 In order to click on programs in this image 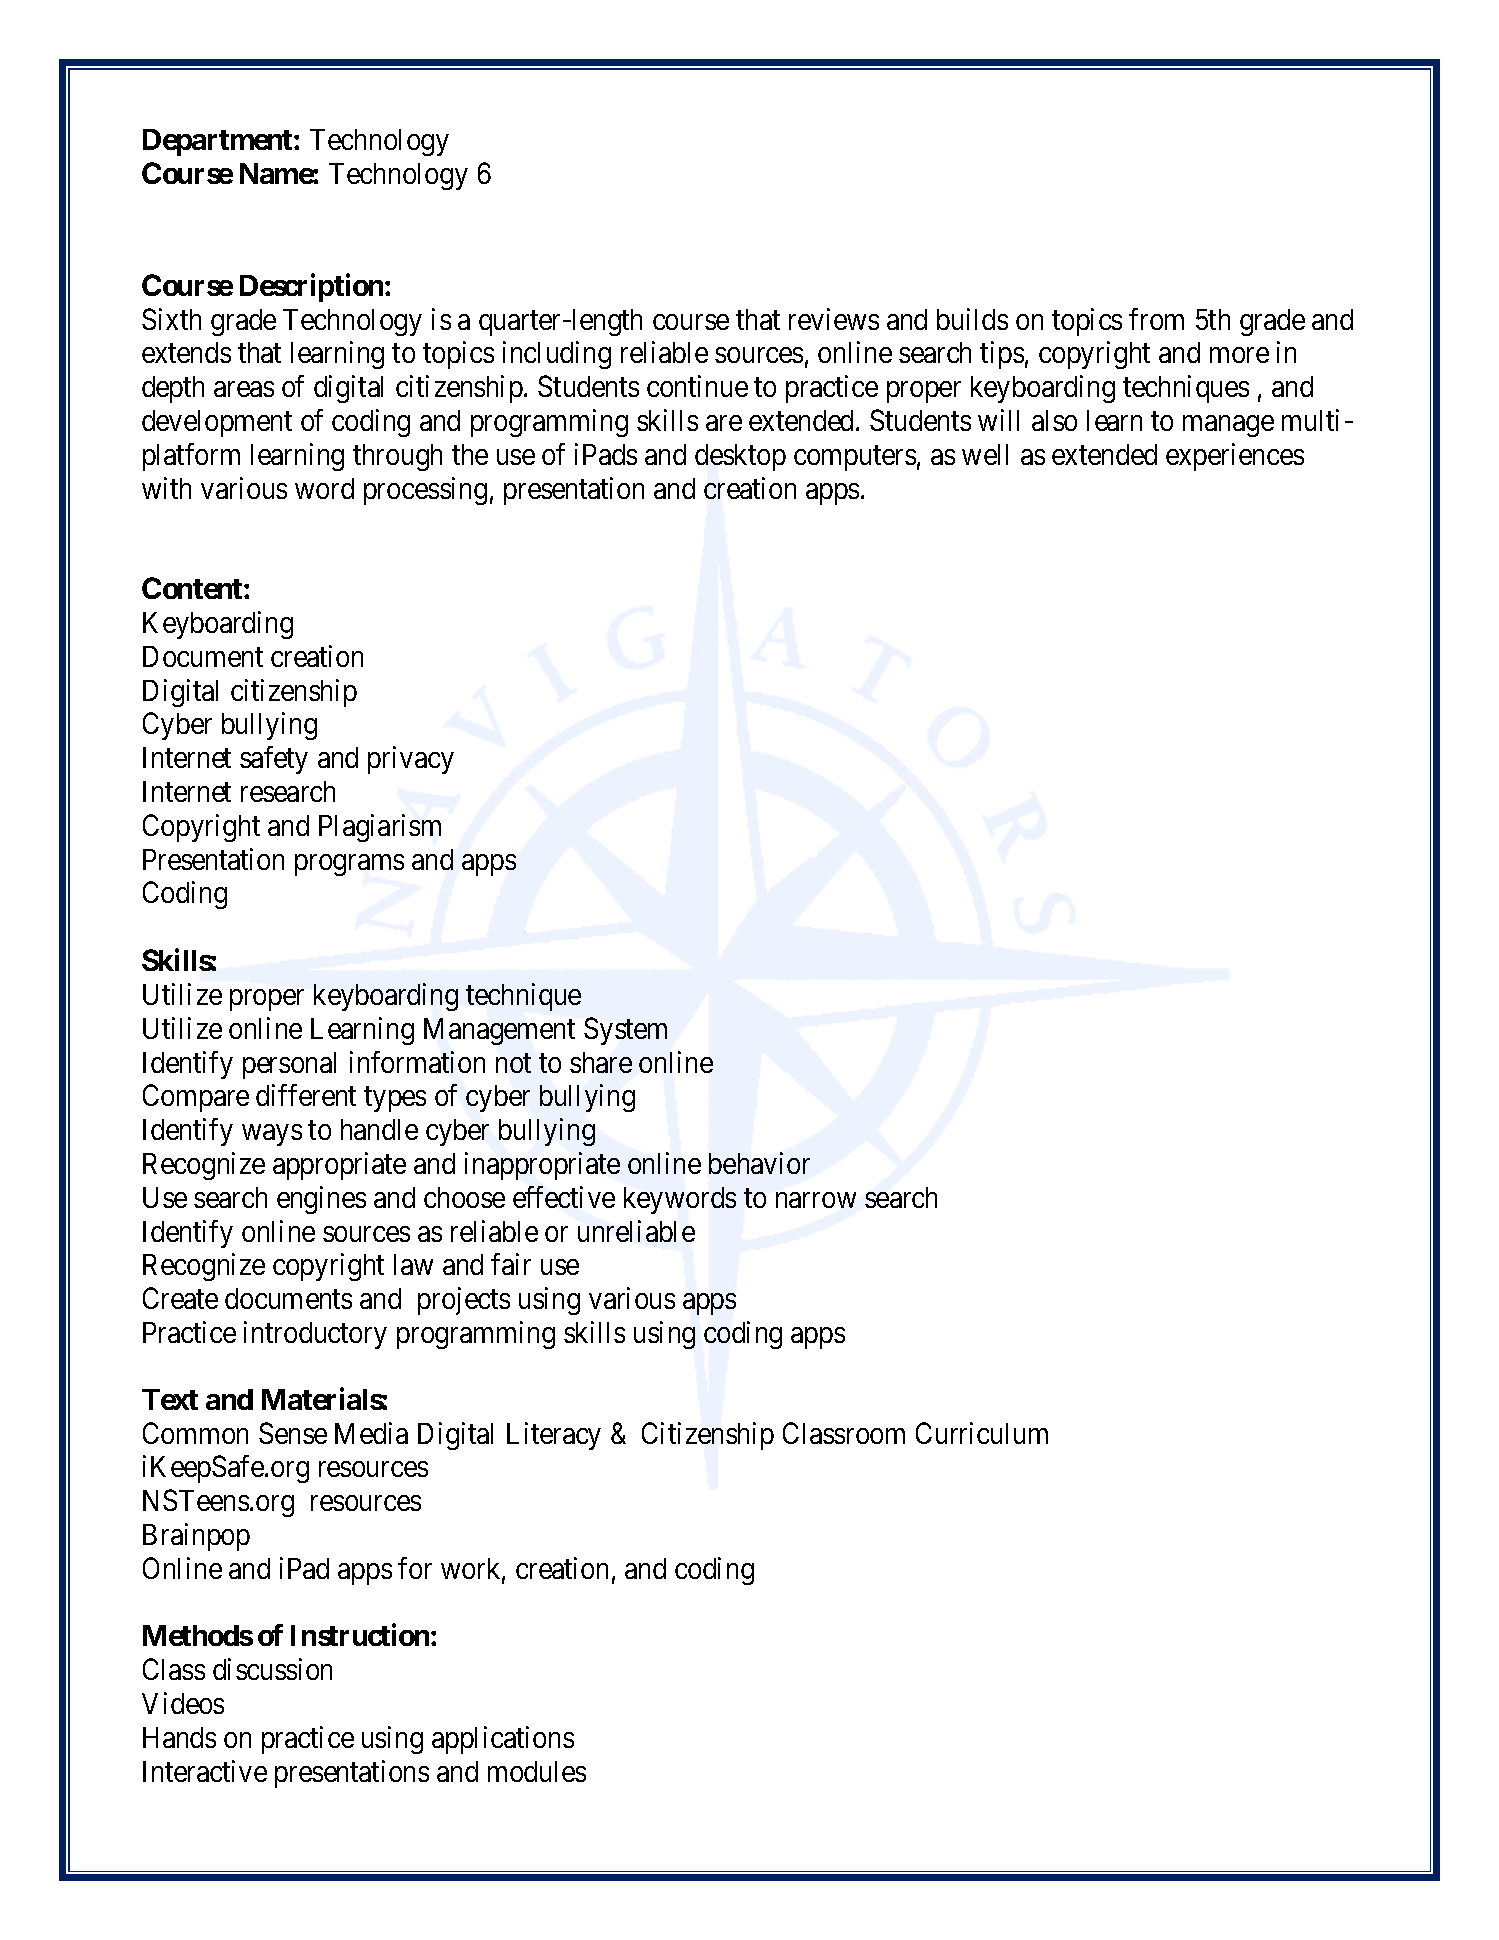, I will do `click(349, 865)`.
